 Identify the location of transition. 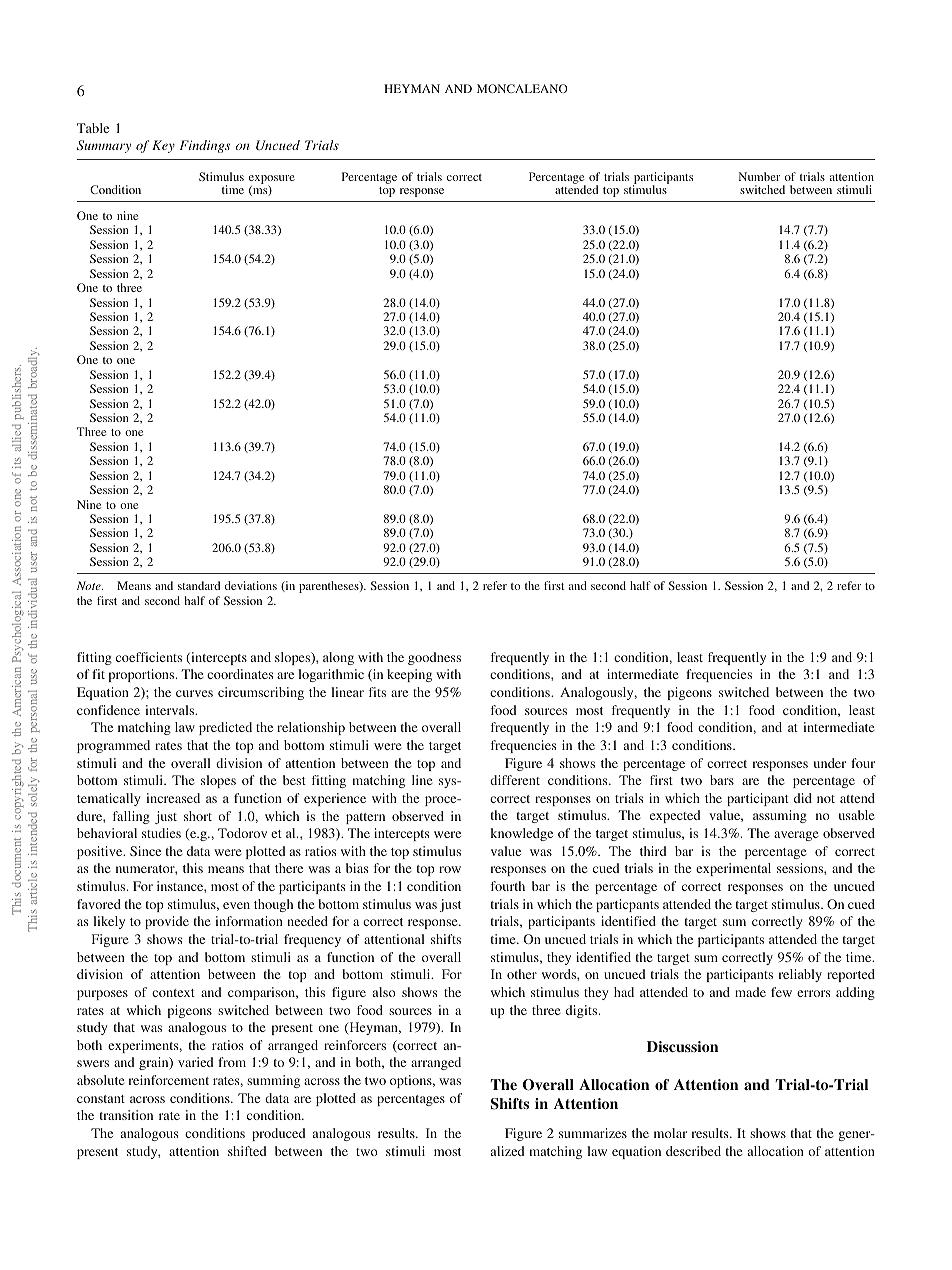
(126, 1115).
